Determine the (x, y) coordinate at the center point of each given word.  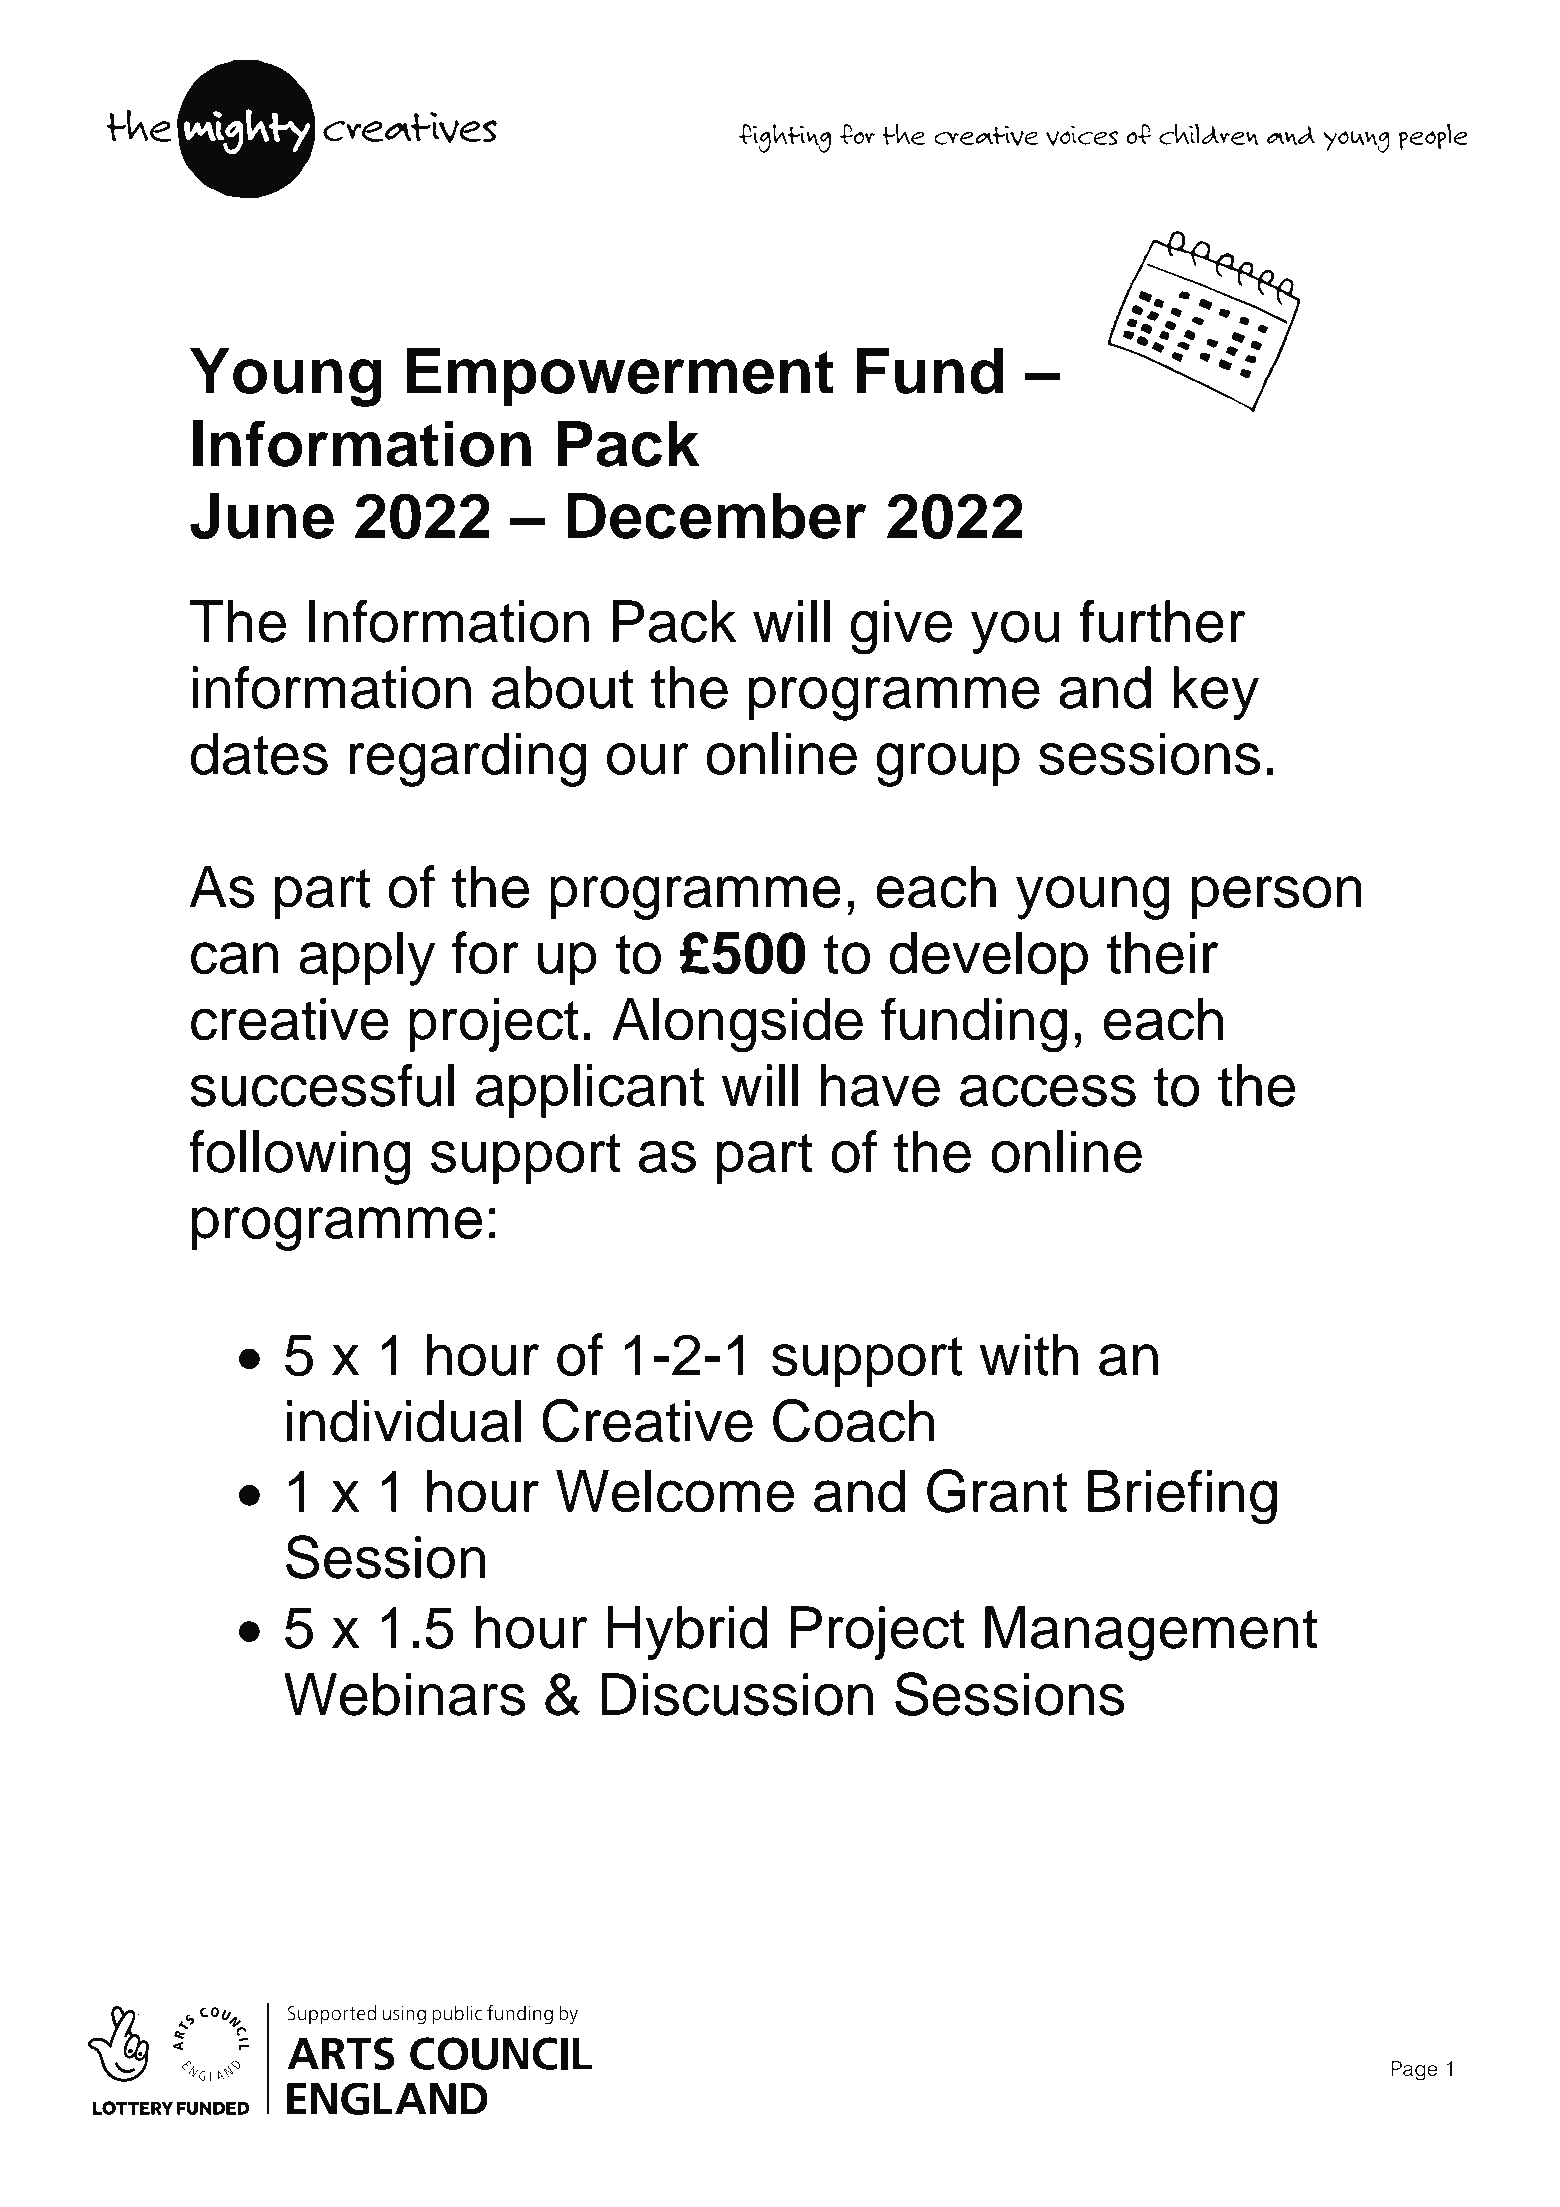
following (299, 1157)
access (1048, 1090)
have (880, 1085)
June (262, 516)
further (1163, 621)
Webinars (404, 1694)
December (716, 516)
